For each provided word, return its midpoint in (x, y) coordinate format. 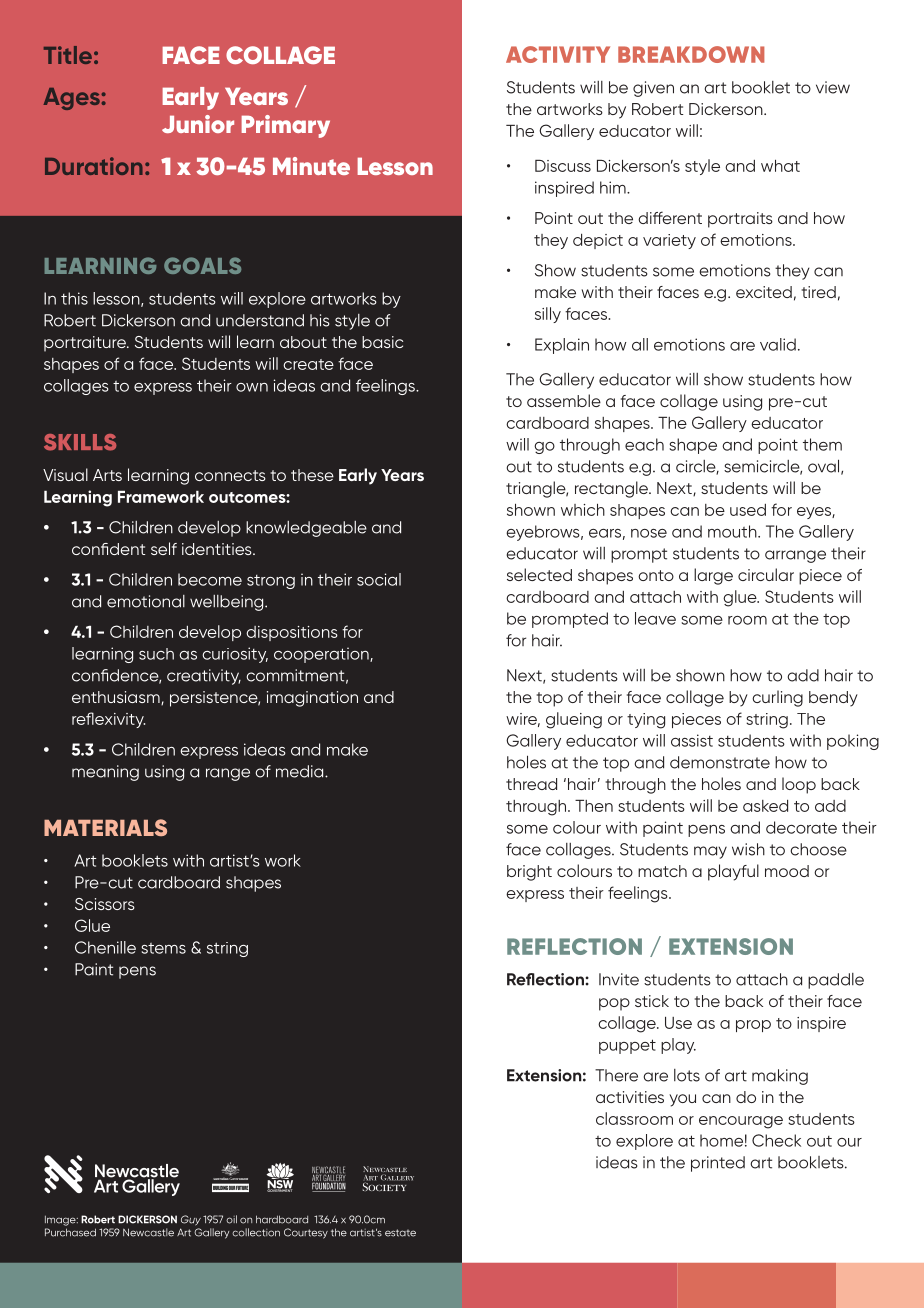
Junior (198, 124)
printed (718, 1164)
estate (400, 1233)
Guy (191, 1220)
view (833, 87)
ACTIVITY (558, 54)
